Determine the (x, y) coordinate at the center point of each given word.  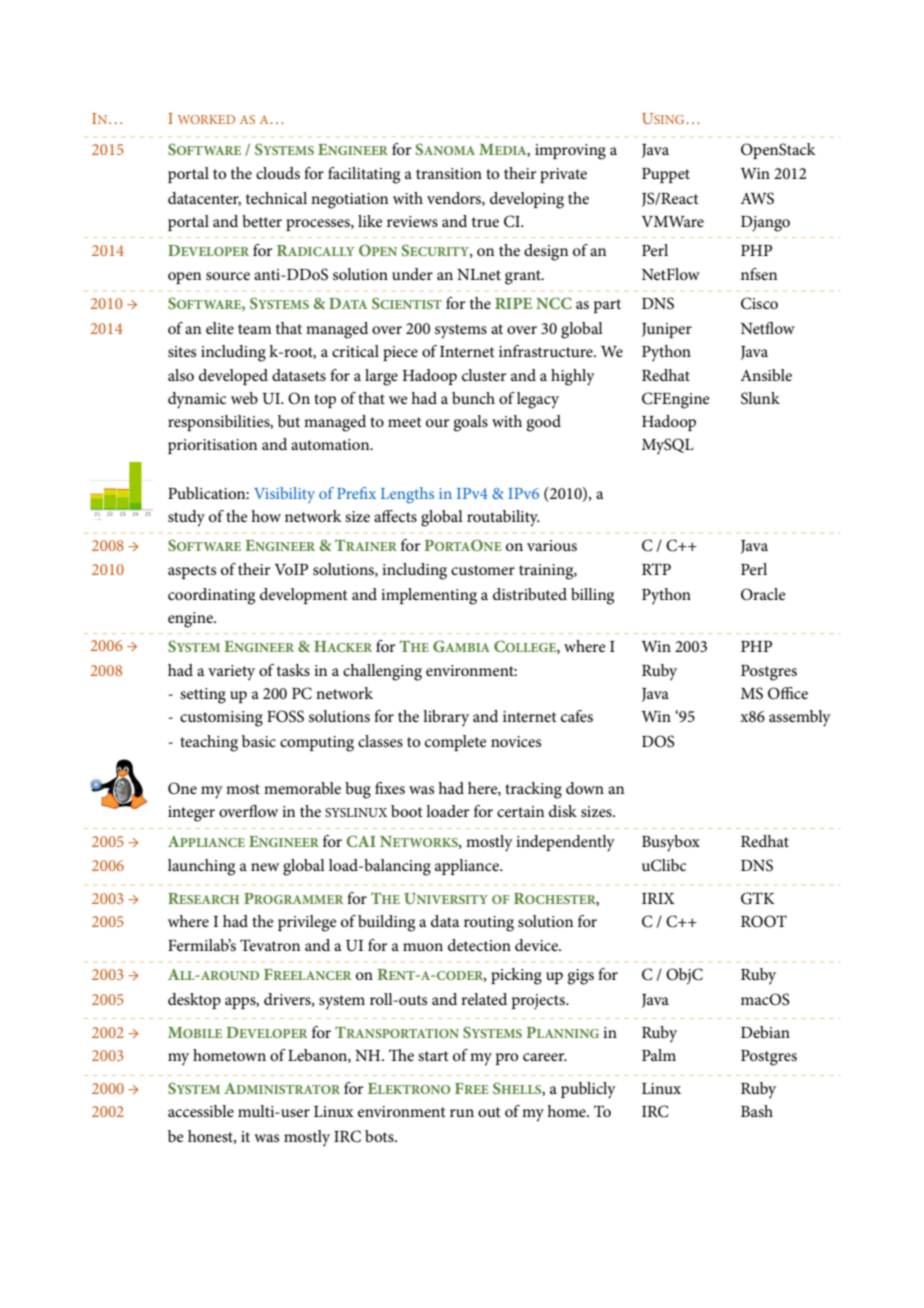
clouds (278, 173)
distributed (530, 594)
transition (449, 173)
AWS (757, 198)
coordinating (211, 596)
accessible (201, 1111)
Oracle (763, 594)
